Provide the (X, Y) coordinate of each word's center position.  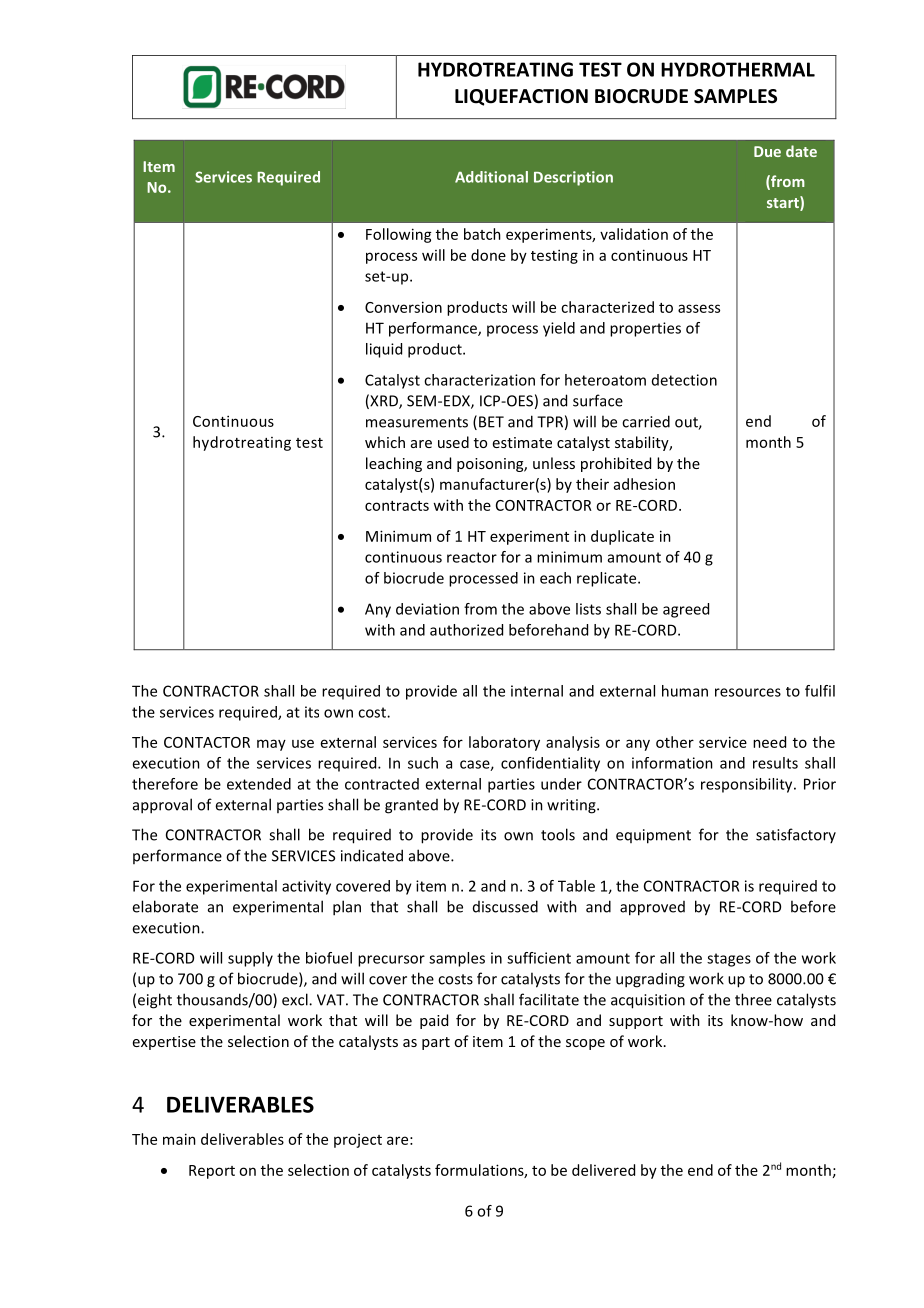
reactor (472, 557)
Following (399, 235)
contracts (397, 506)
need (769, 742)
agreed (686, 610)
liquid (384, 350)
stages (729, 960)
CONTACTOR (207, 742)
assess (699, 308)
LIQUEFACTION (521, 97)
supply (250, 959)
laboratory (504, 743)
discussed (505, 906)
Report (212, 1172)
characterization (479, 380)
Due (767, 151)
